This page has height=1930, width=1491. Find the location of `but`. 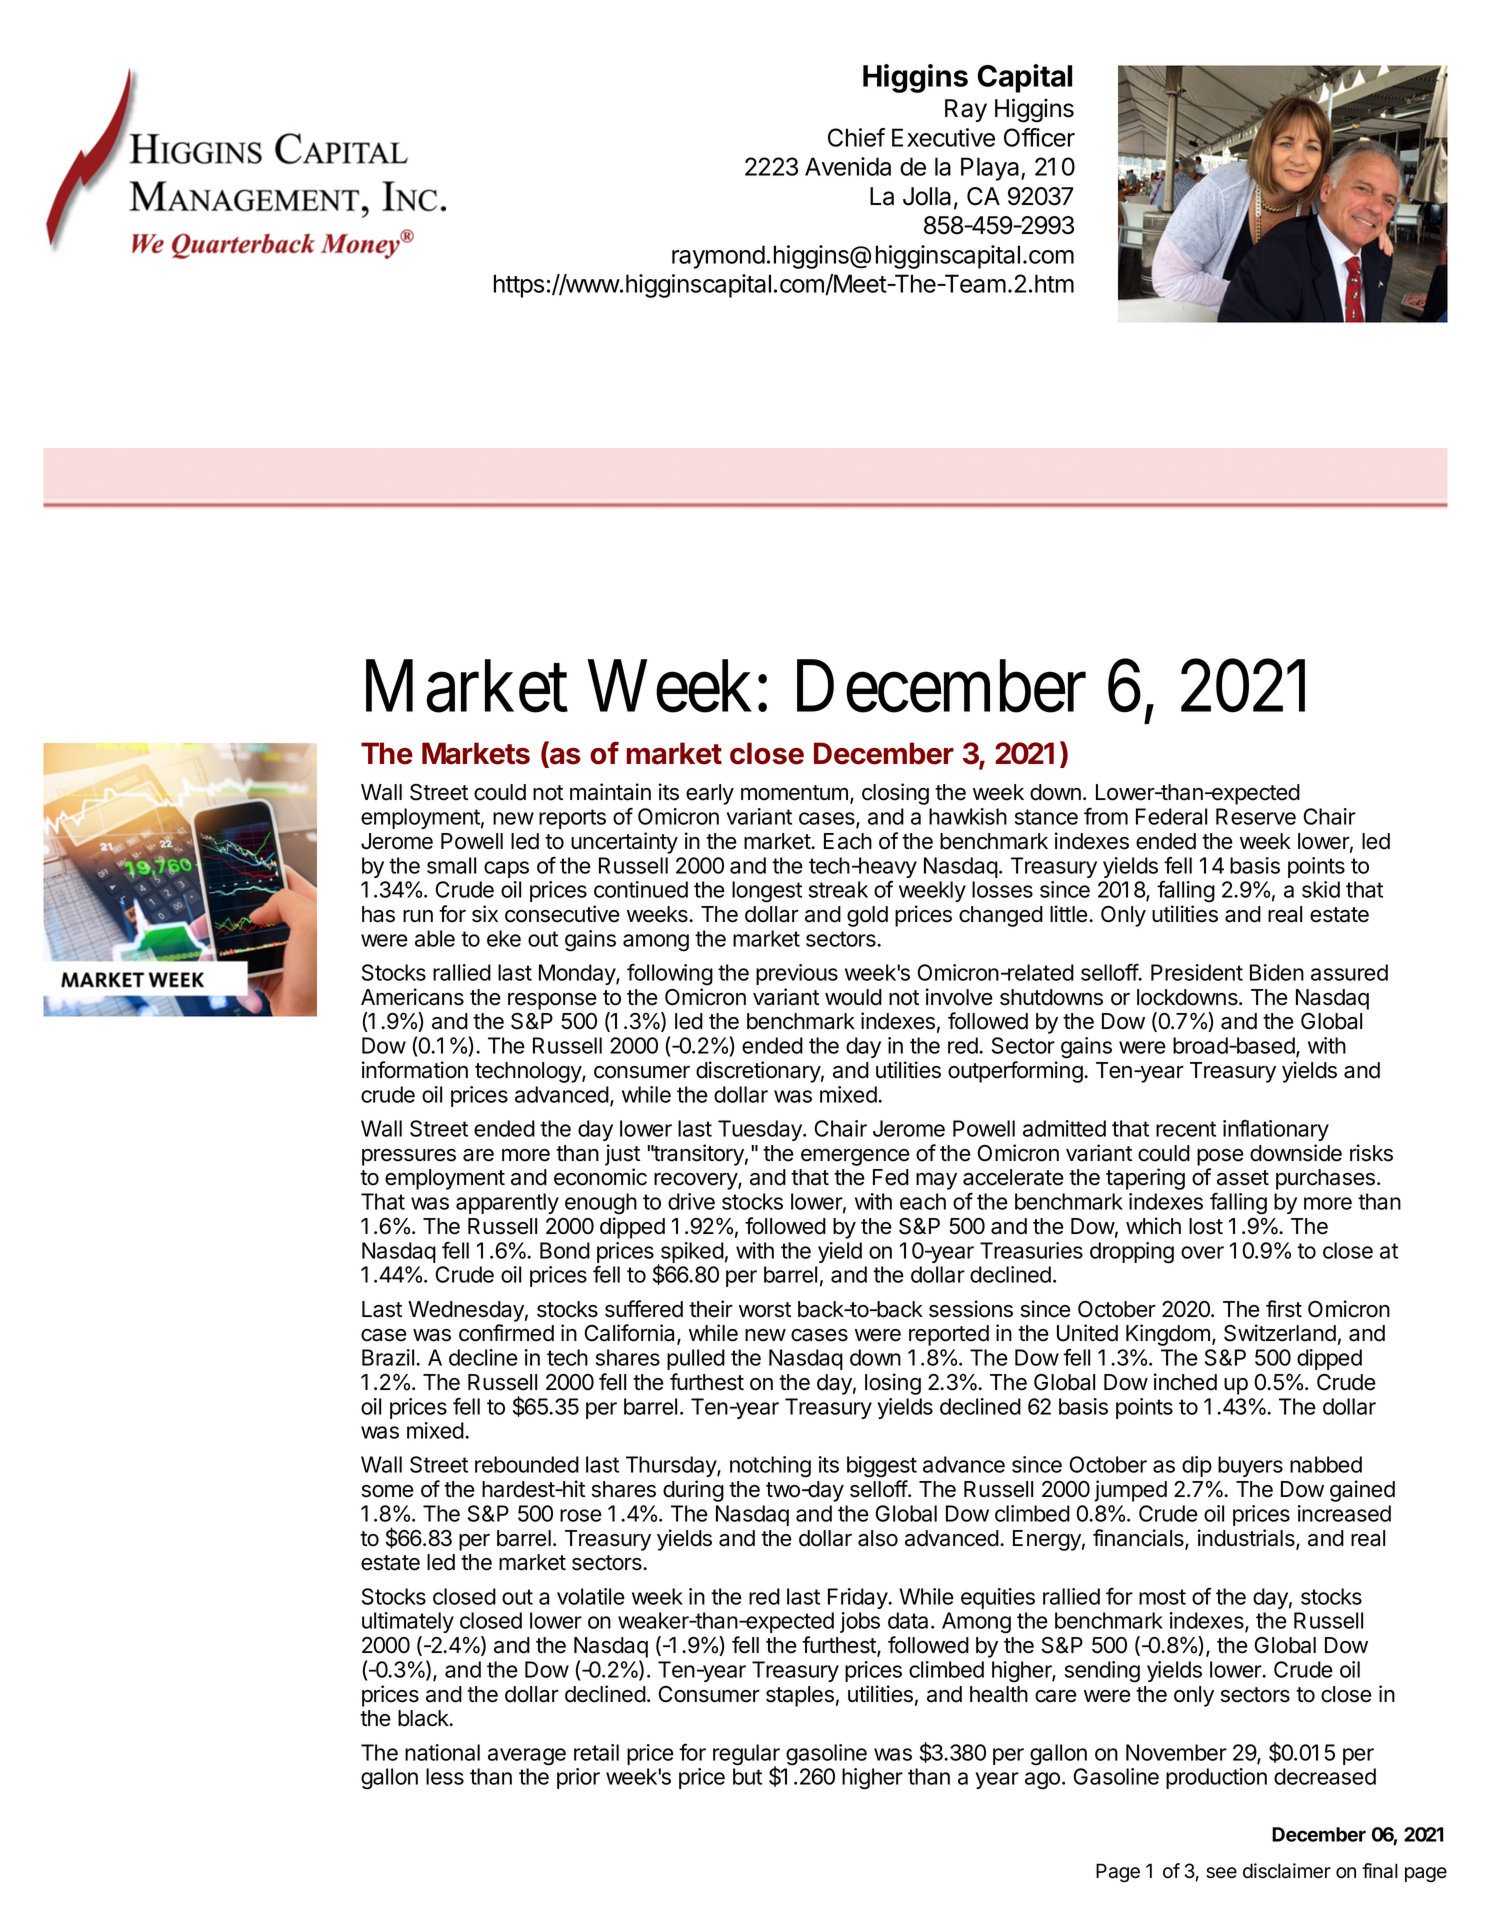

but is located at coordinates (747, 1776).
